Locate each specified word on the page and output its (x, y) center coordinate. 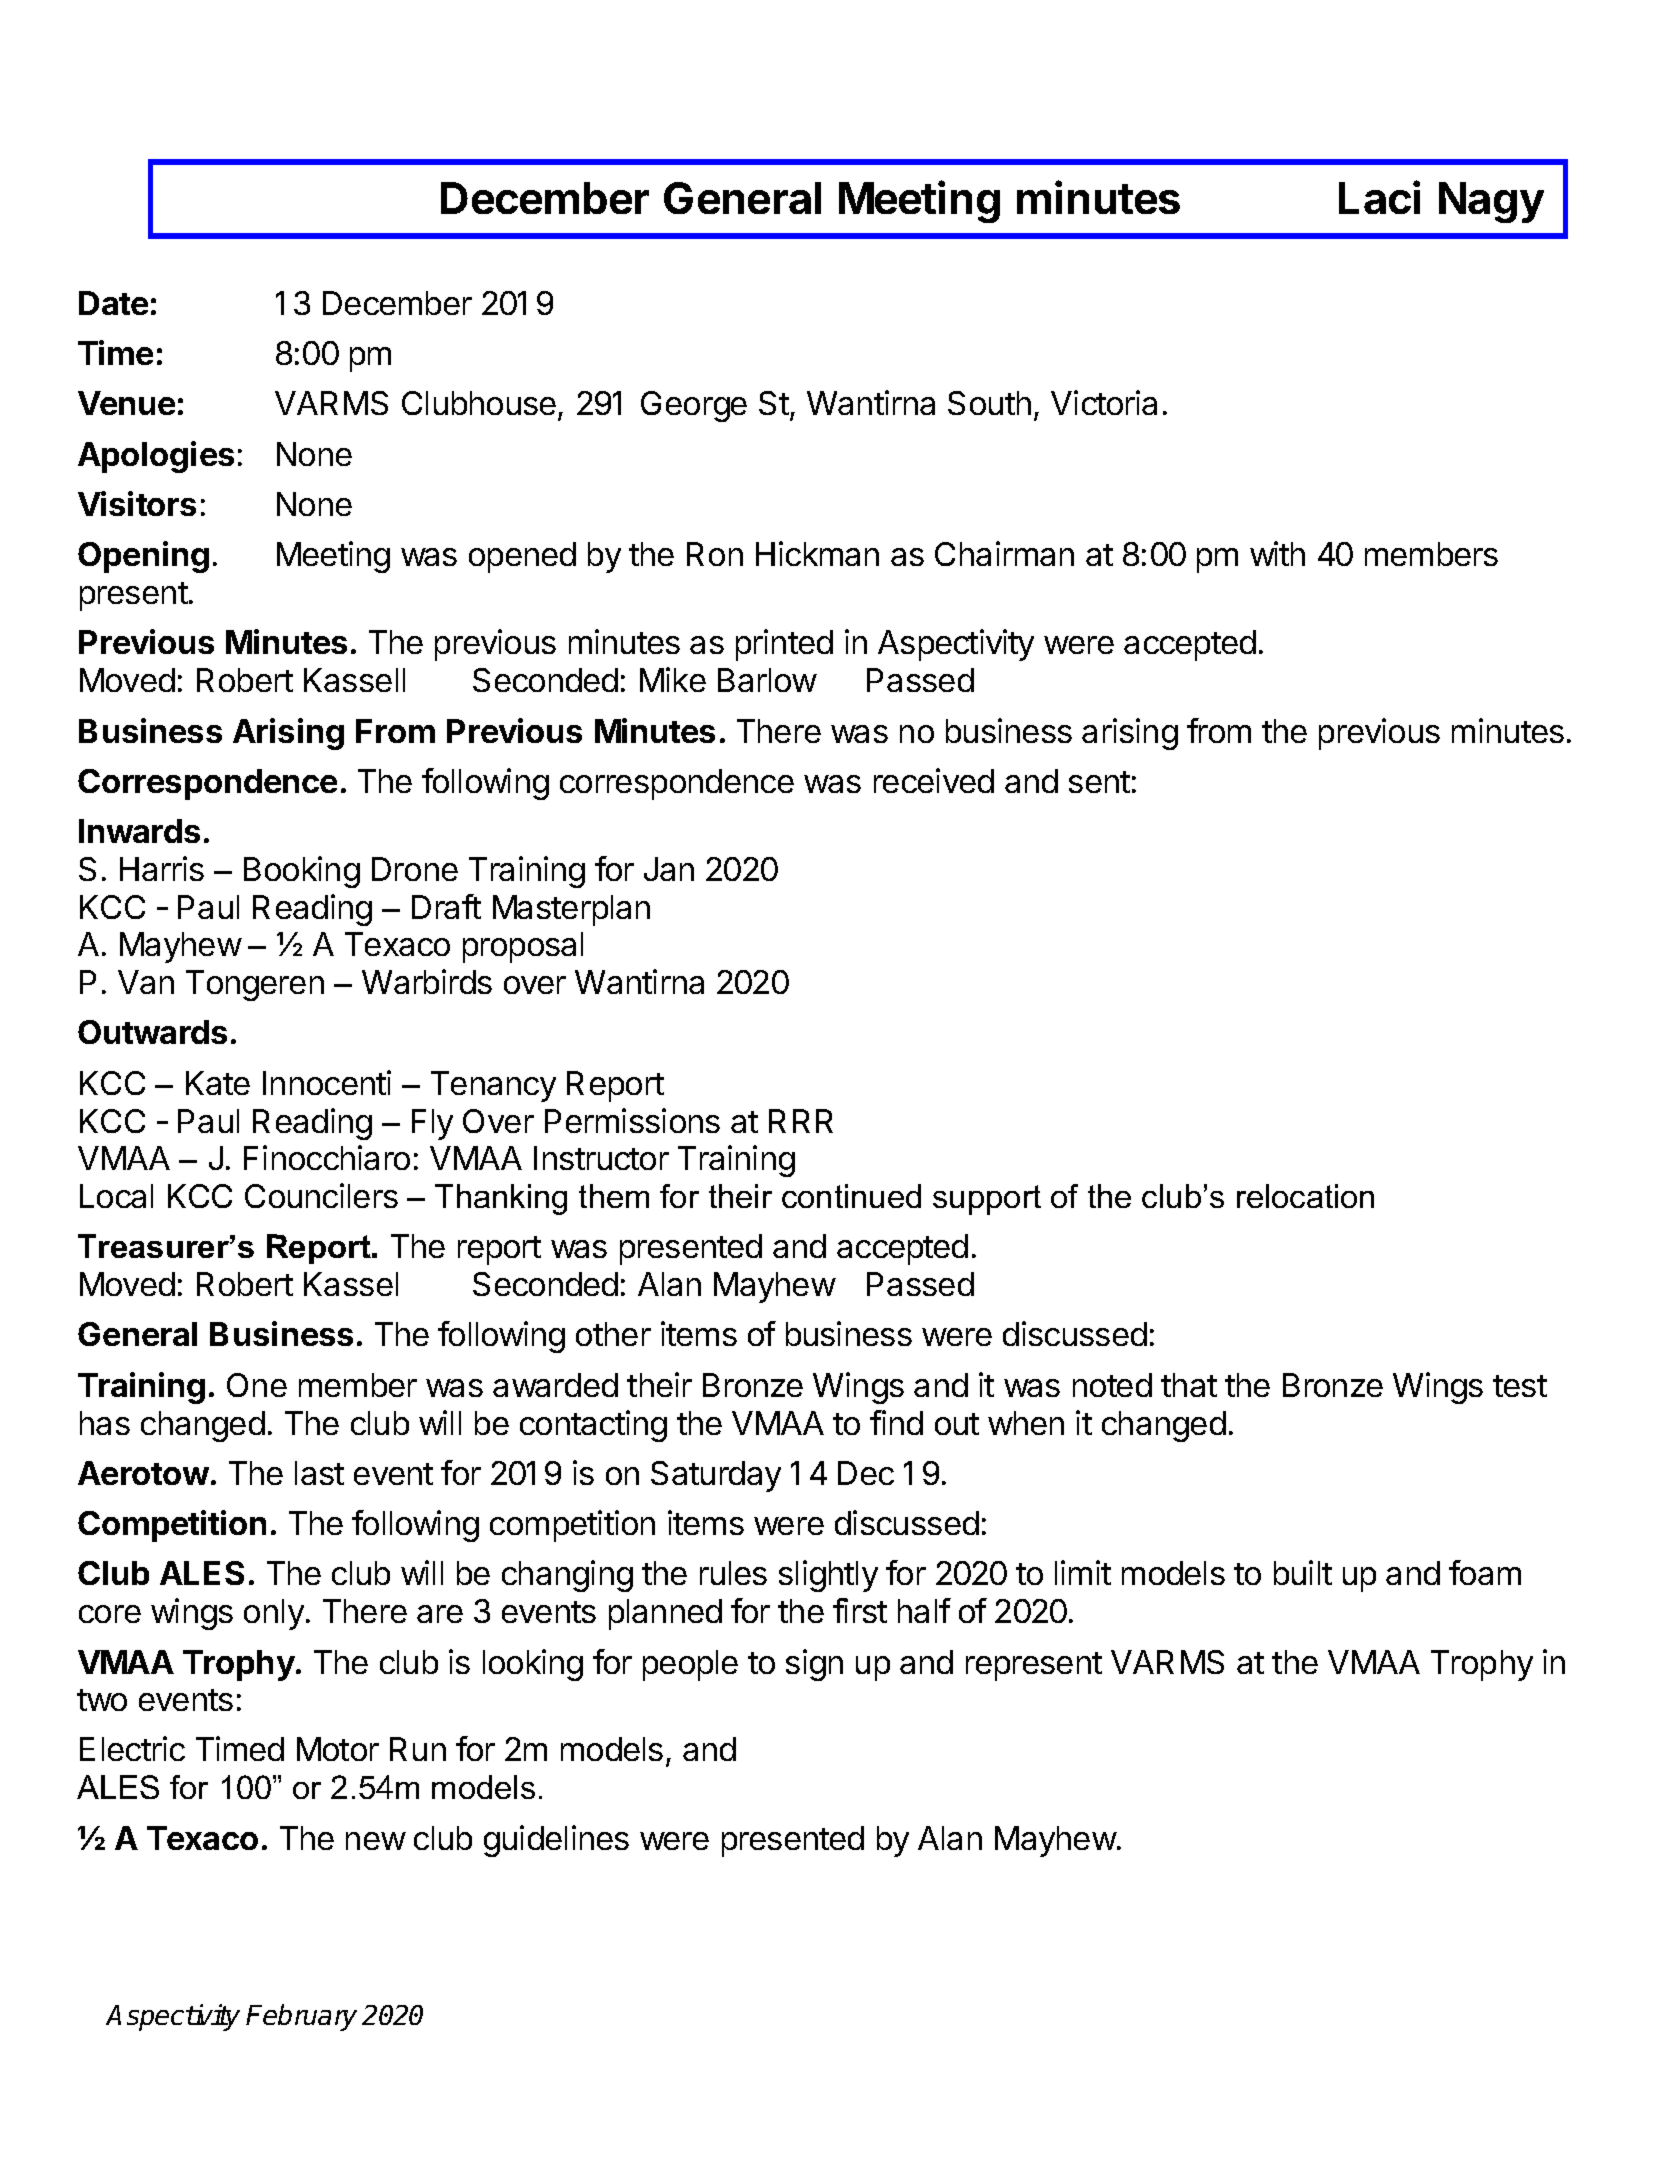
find (896, 1422)
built (1303, 1572)
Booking (302, 872)
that (1189, 1385)
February (301, 2017)
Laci (1379, 197)
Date (113, 303)
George (694, 406)
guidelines (556, 1841)
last (319, 1473)
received (934, 780)
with (1277, 553)
